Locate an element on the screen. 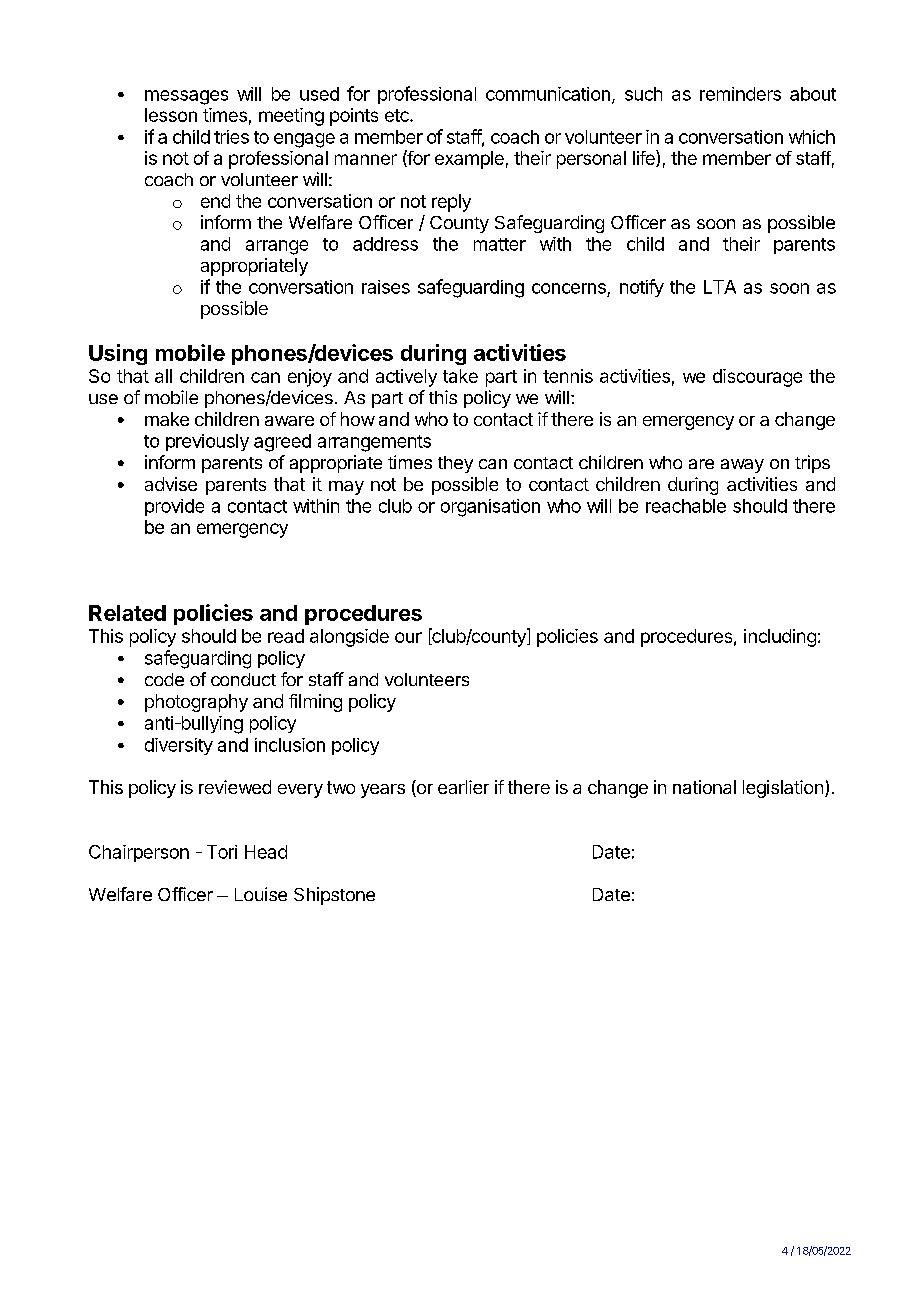 This screenshot has height=1308, width=924. lesson is located at coordinates (171, 115).
